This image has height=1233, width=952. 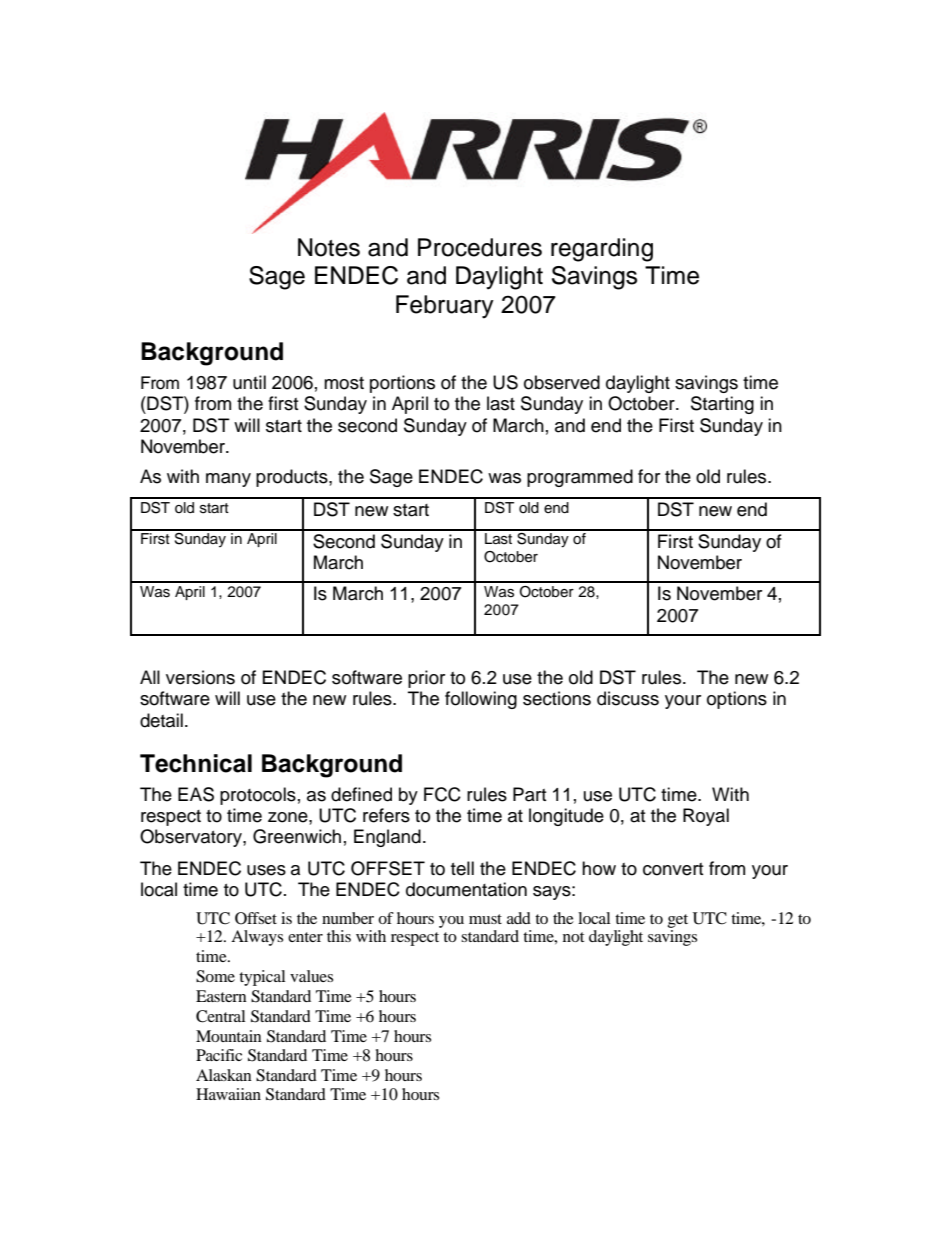 I want to click on uses, so click(x=266, y=870).
